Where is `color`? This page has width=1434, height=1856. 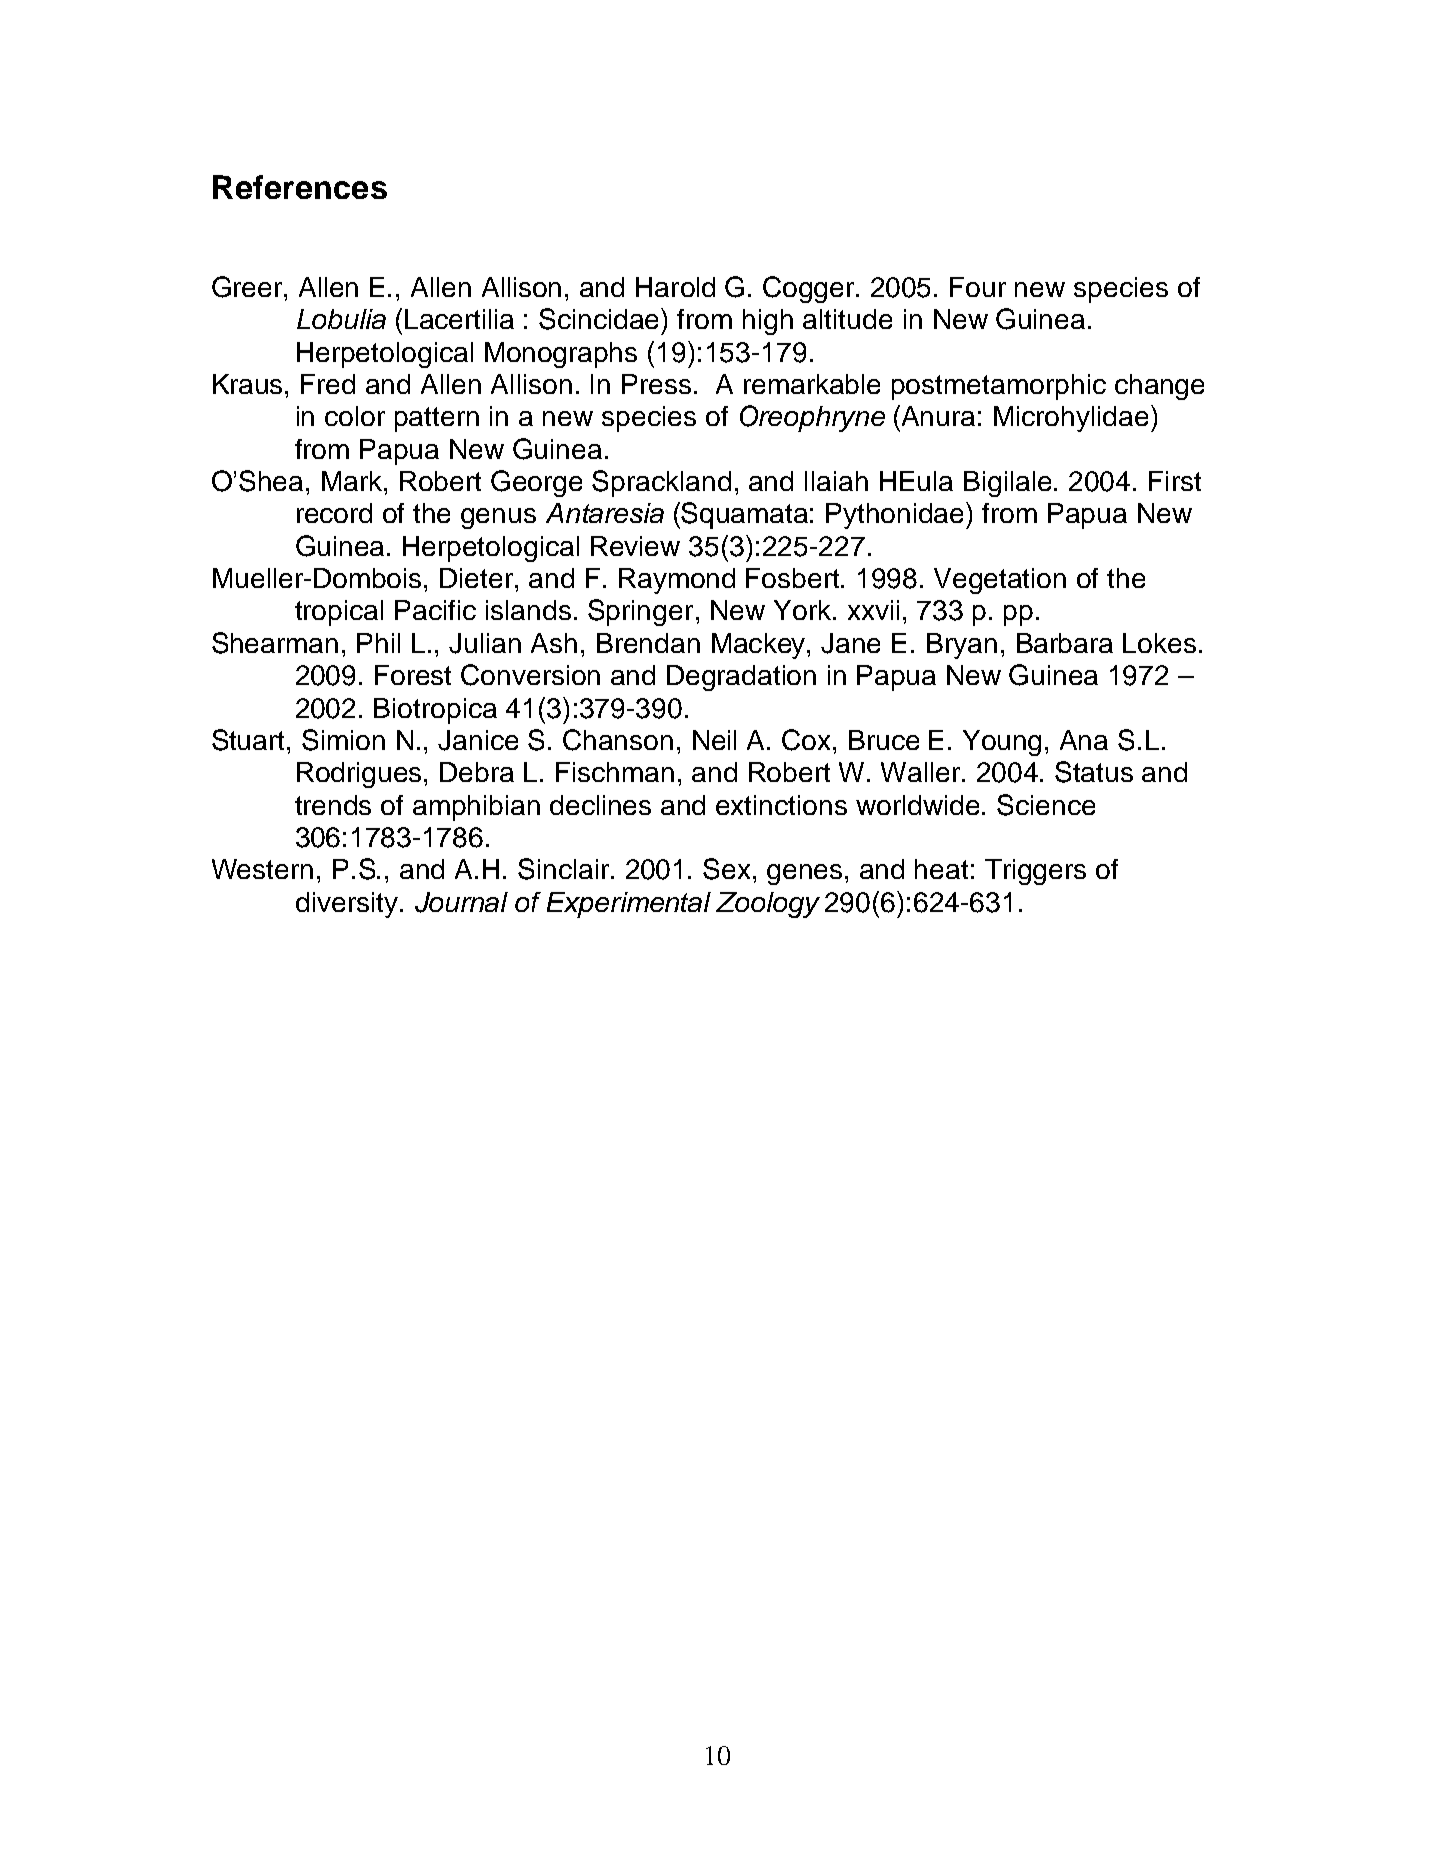 color is located at coordinates (355, 416).
